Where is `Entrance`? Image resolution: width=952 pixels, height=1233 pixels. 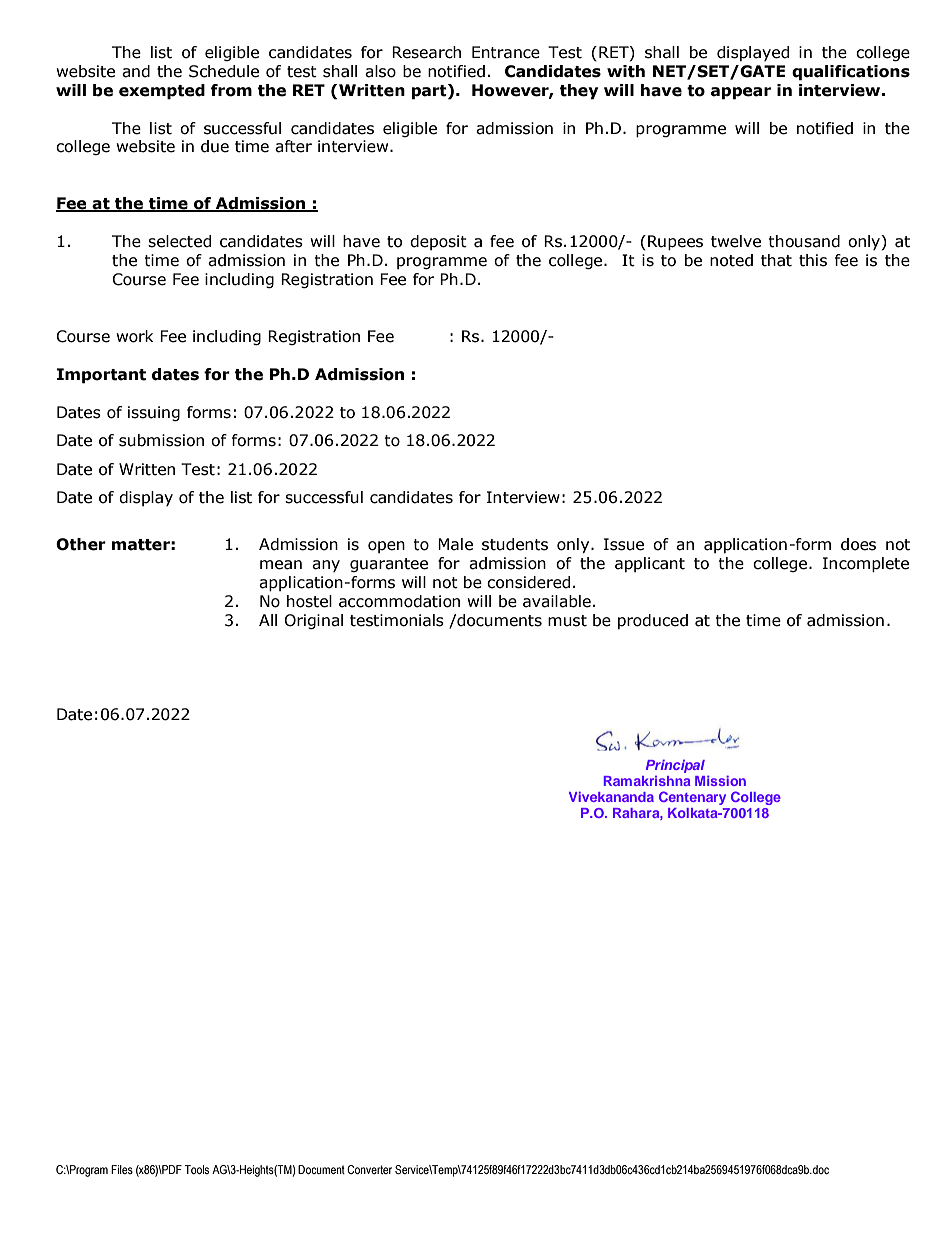 Entrance is located at coordinates (506, 52).
